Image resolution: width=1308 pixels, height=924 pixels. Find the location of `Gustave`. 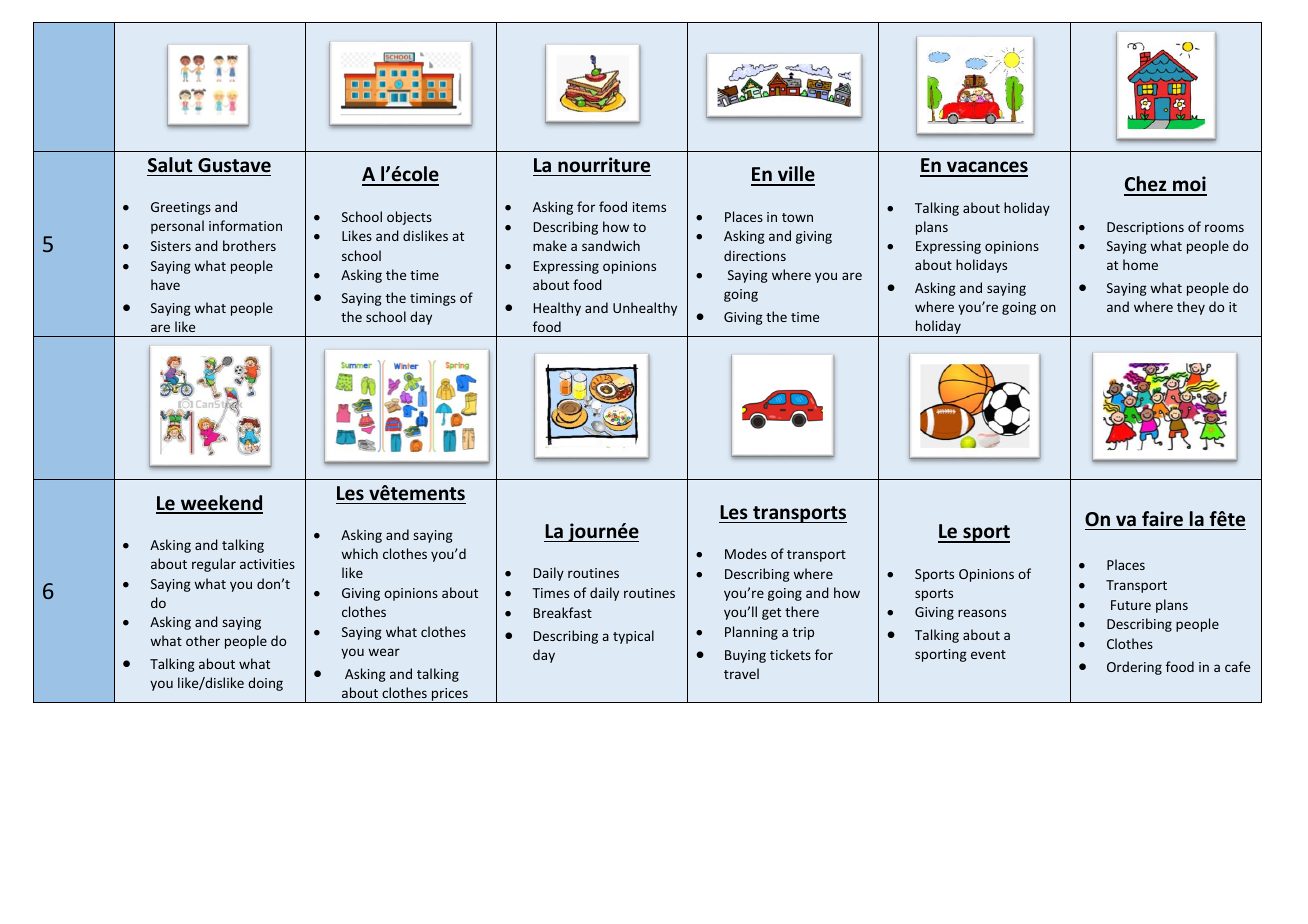

Gustave is located at coordinates (234, 165).
